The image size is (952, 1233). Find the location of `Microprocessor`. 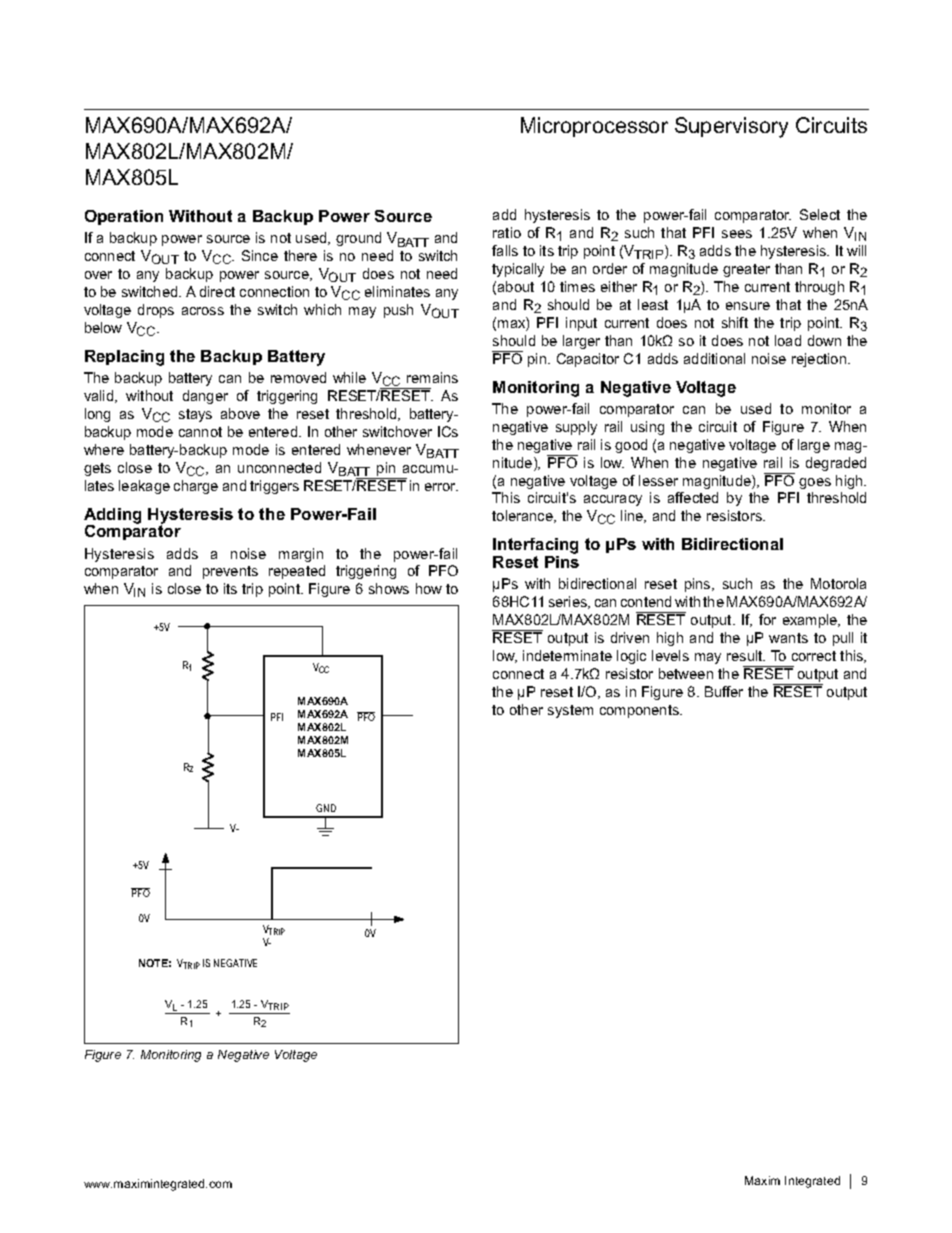

Microprocessor is located at coordinates (594, 127).
